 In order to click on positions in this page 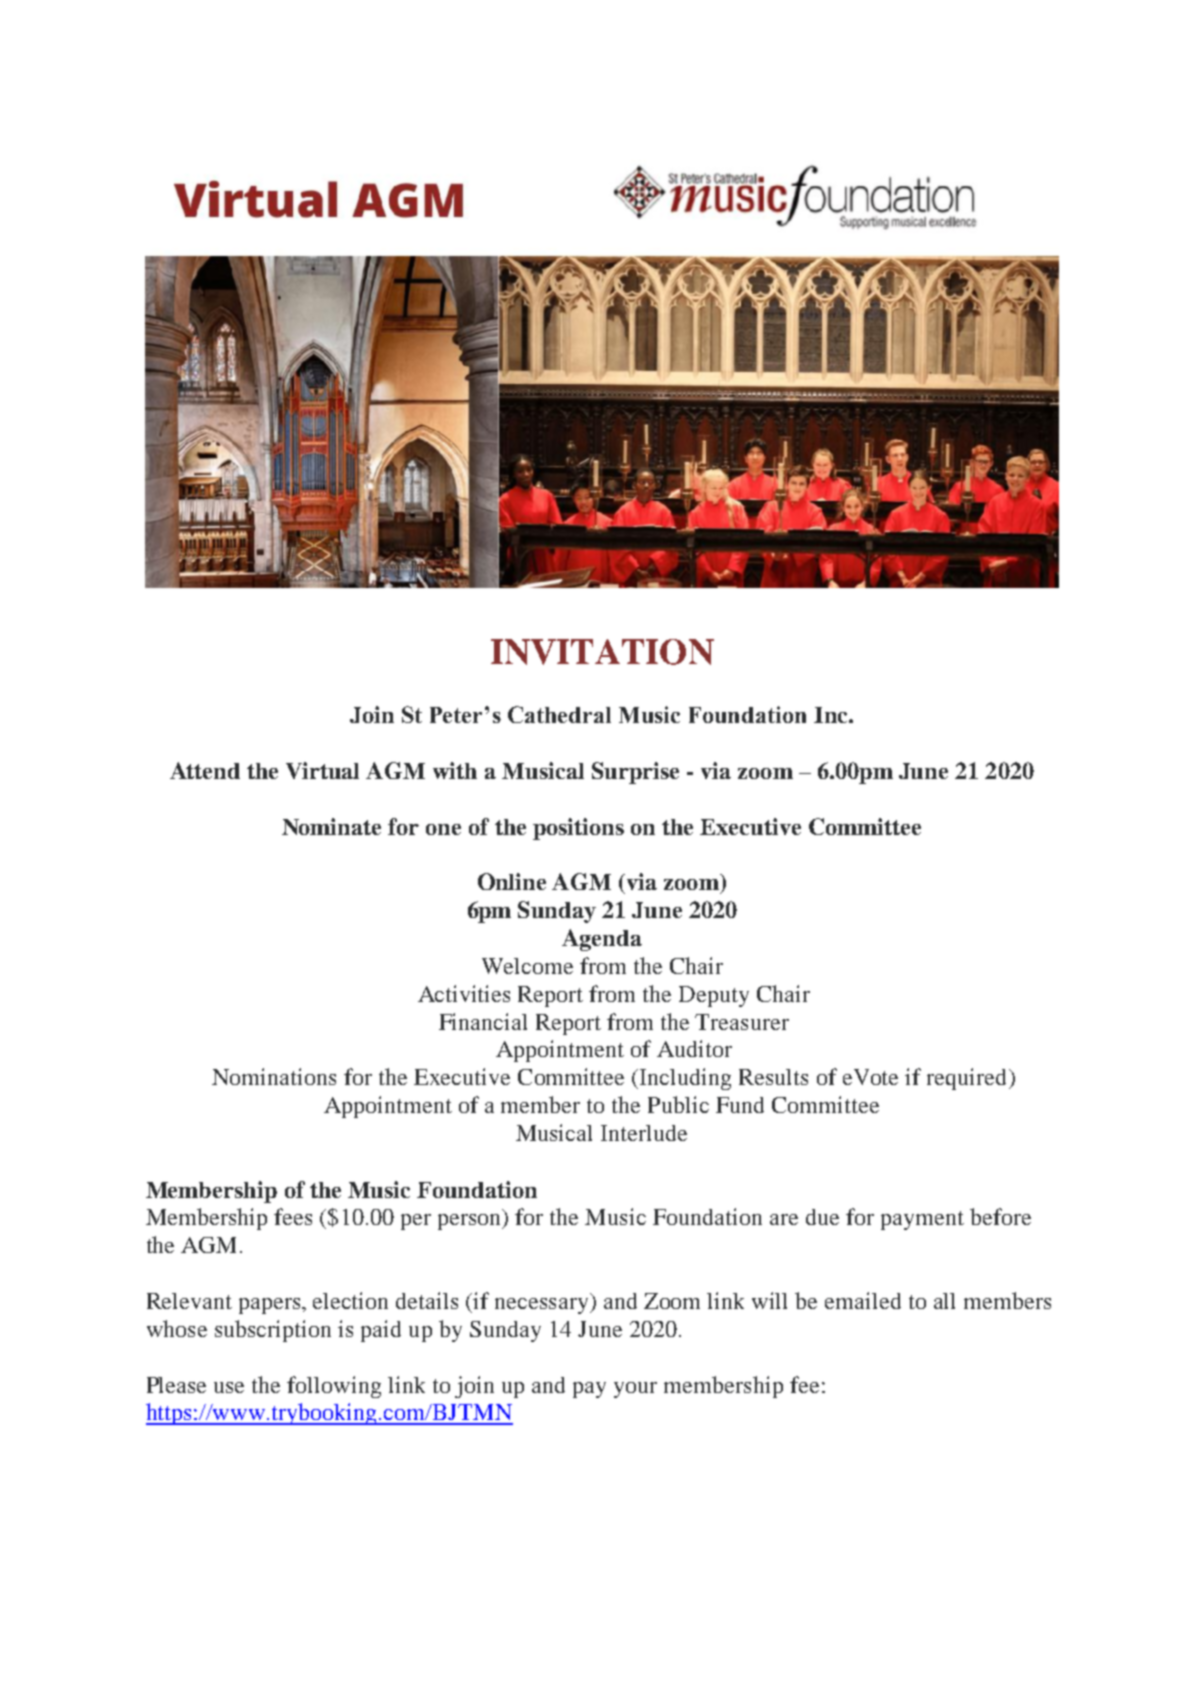, I will do `click(578, 829)`.
